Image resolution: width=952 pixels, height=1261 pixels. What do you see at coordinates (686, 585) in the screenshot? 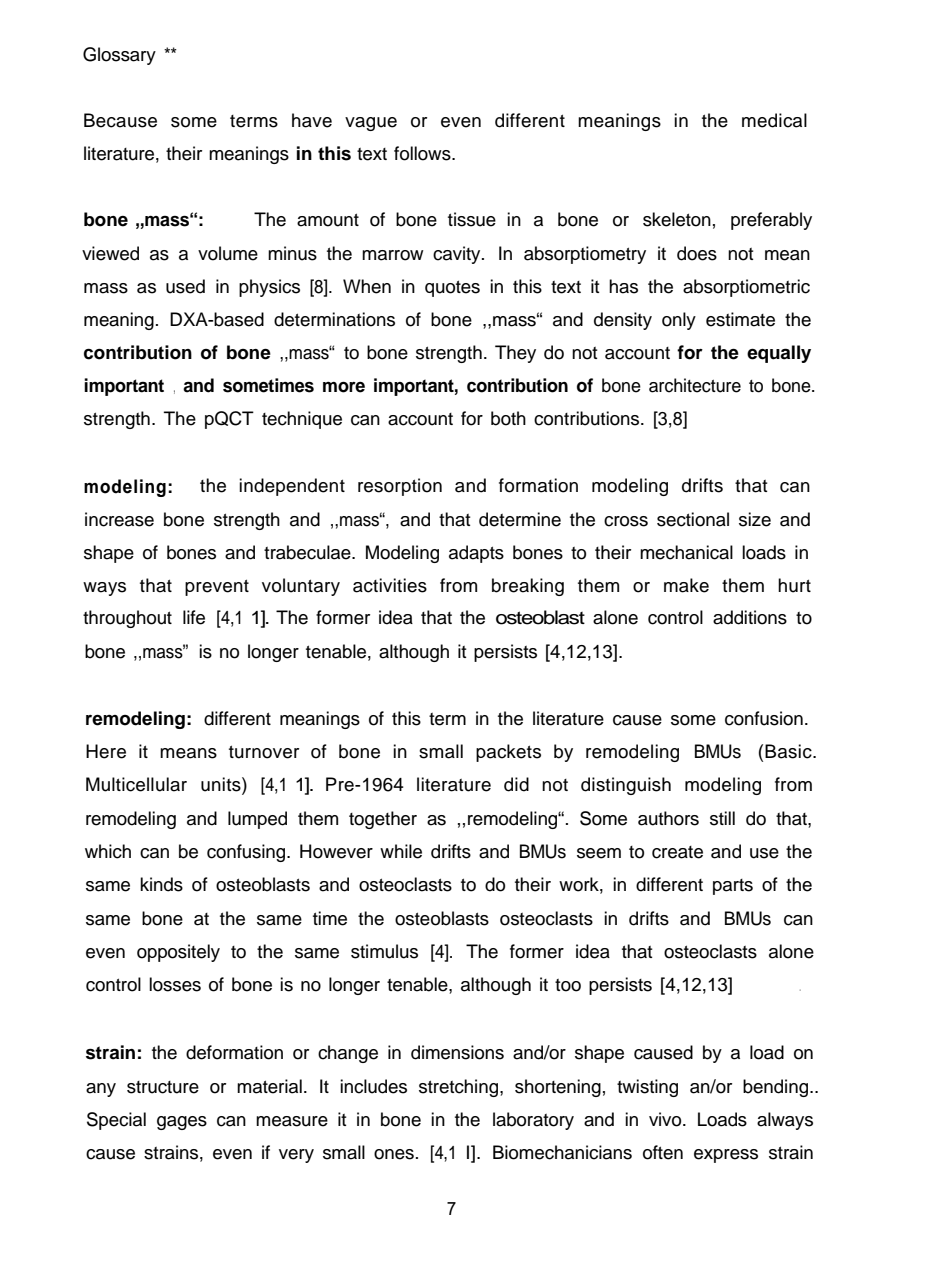
I see `make` at bounding box center [686, 585].
